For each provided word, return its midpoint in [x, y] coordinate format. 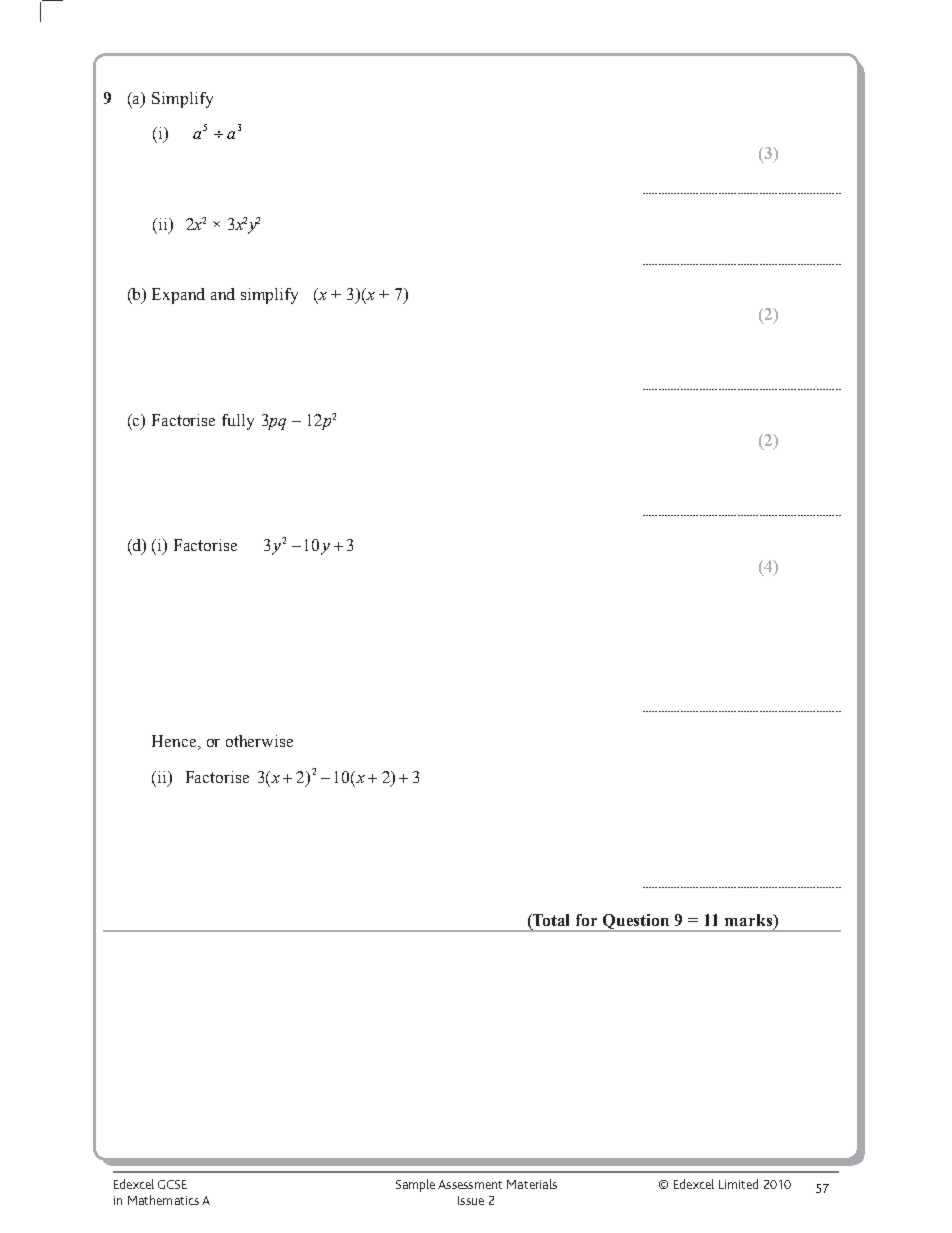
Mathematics [163, 1200]
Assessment [470, 1184]
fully [238, 422]
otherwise [259, 741]
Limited [738, 1184]
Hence [175, 742]
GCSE [172, 1184]
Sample [415, 1185]
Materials [532, 1184]
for [586, 920]
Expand [178, 296]
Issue [471, 1200]
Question [636, 923]
